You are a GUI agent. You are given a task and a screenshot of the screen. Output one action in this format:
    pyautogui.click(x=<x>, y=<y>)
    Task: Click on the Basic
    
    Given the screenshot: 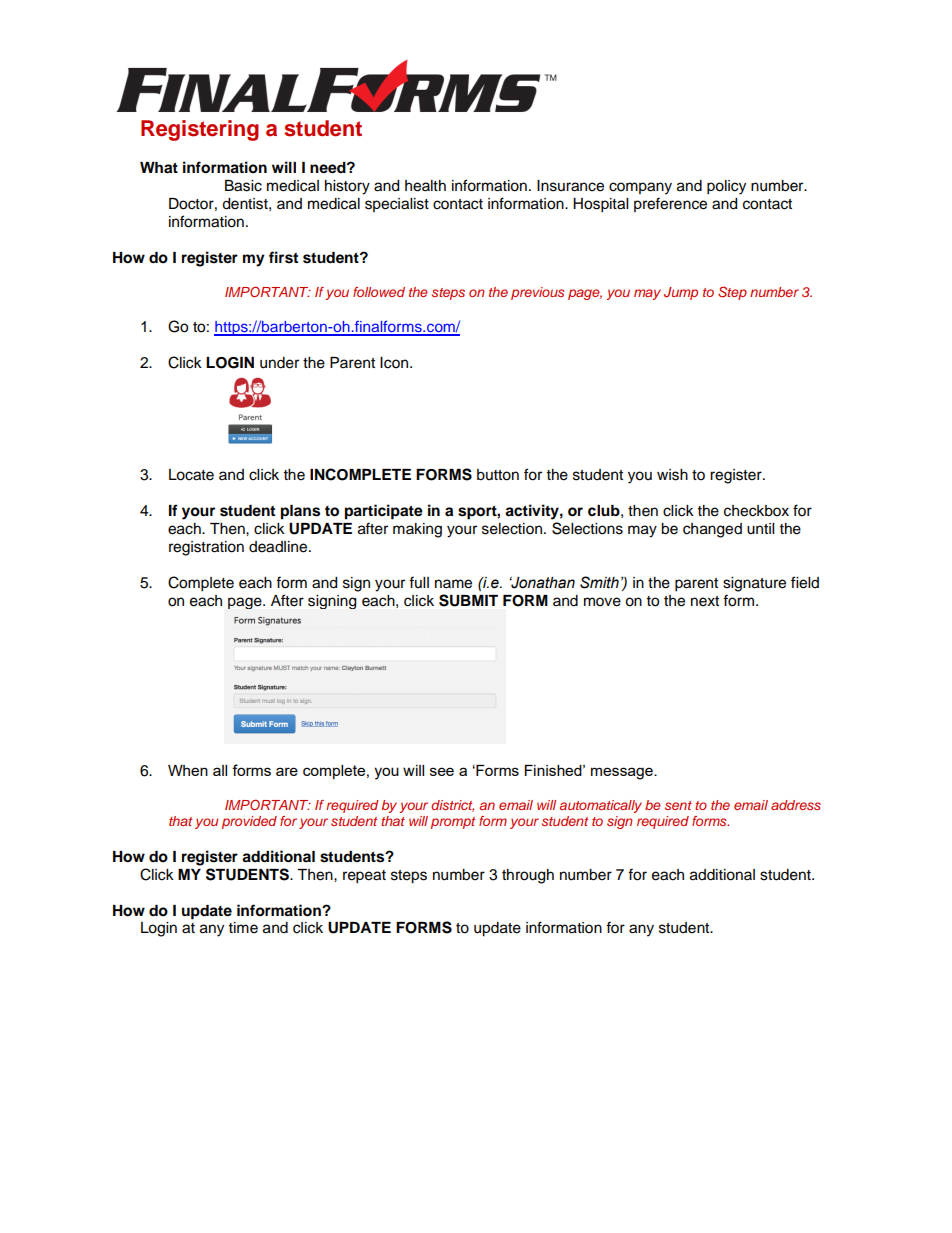 What is the action you would take?
    pyautogui.click(x=243, y=186)
